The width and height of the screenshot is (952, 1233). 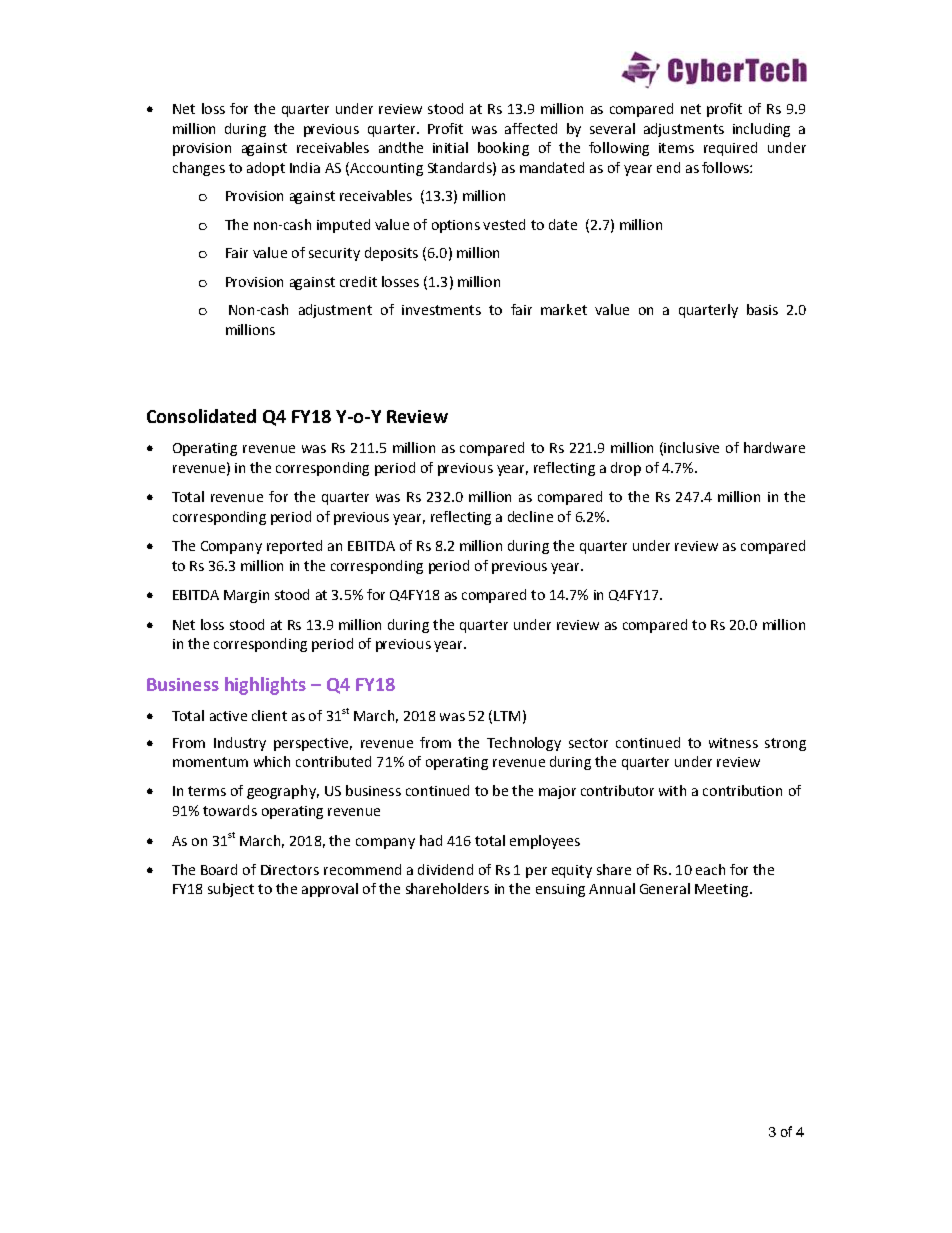 I want to click on each, so click(x=710, y=869).
